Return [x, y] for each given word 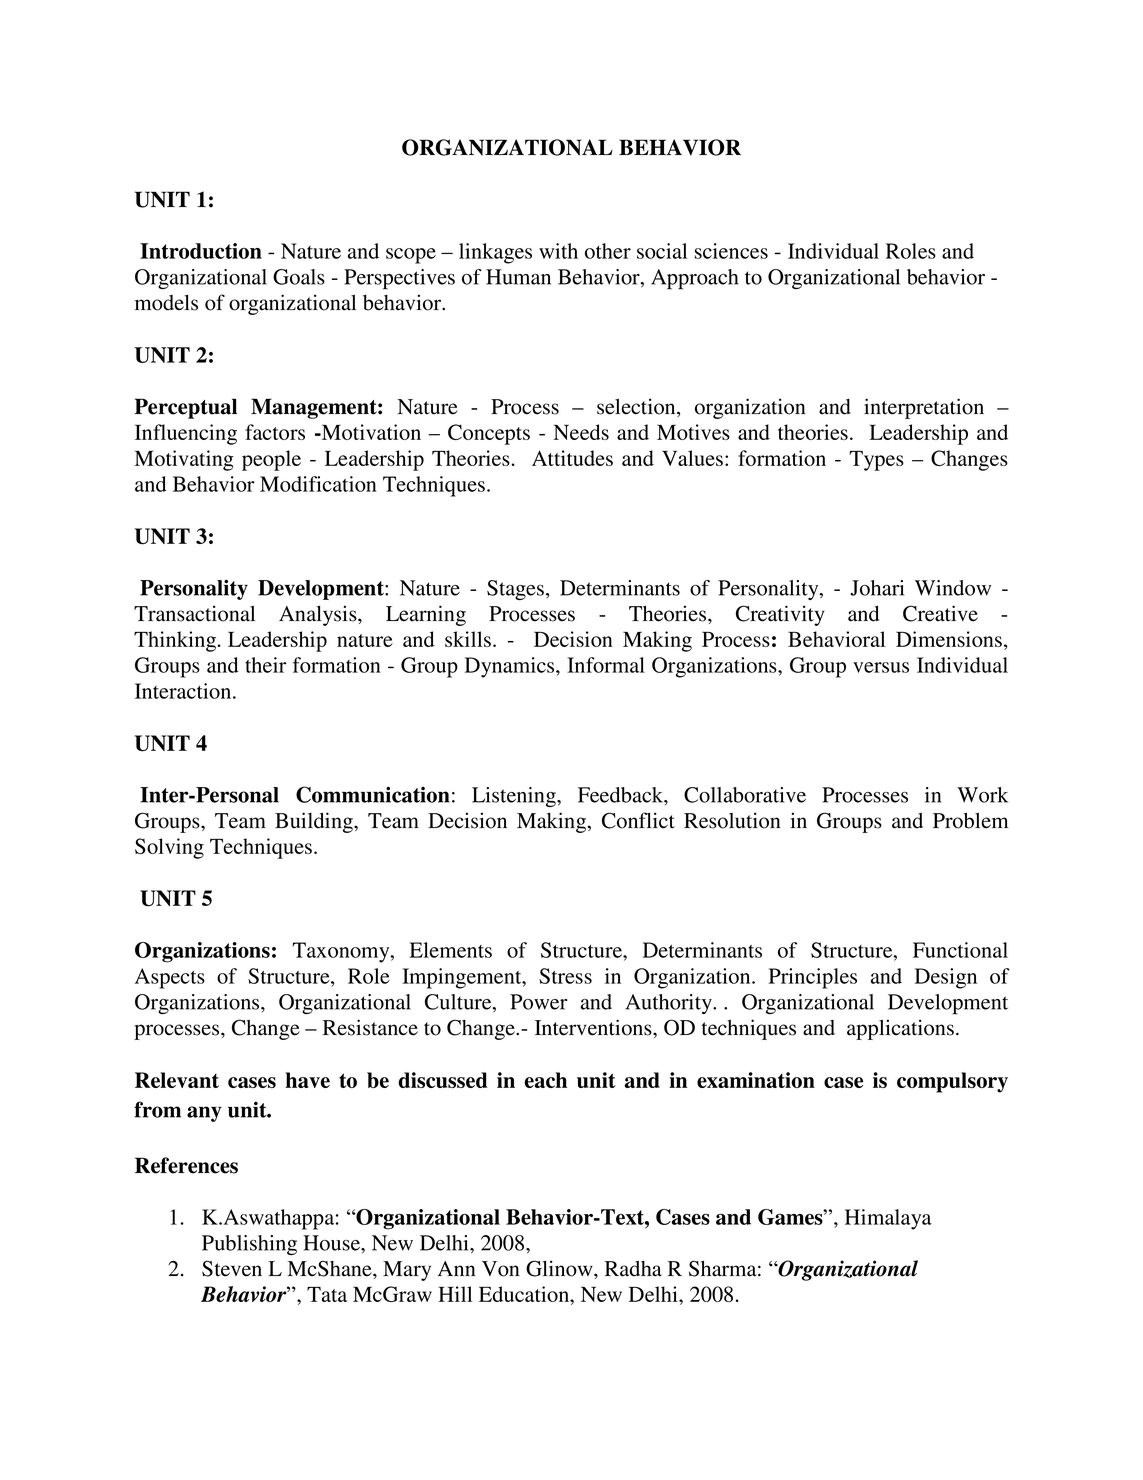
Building [315, 822]
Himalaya [888, 1219]
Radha [633, 1269]
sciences [731, 251]
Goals [299, 277]
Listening [515, 797]
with [558, 251]
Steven [232, 1268]
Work [982, 795]
